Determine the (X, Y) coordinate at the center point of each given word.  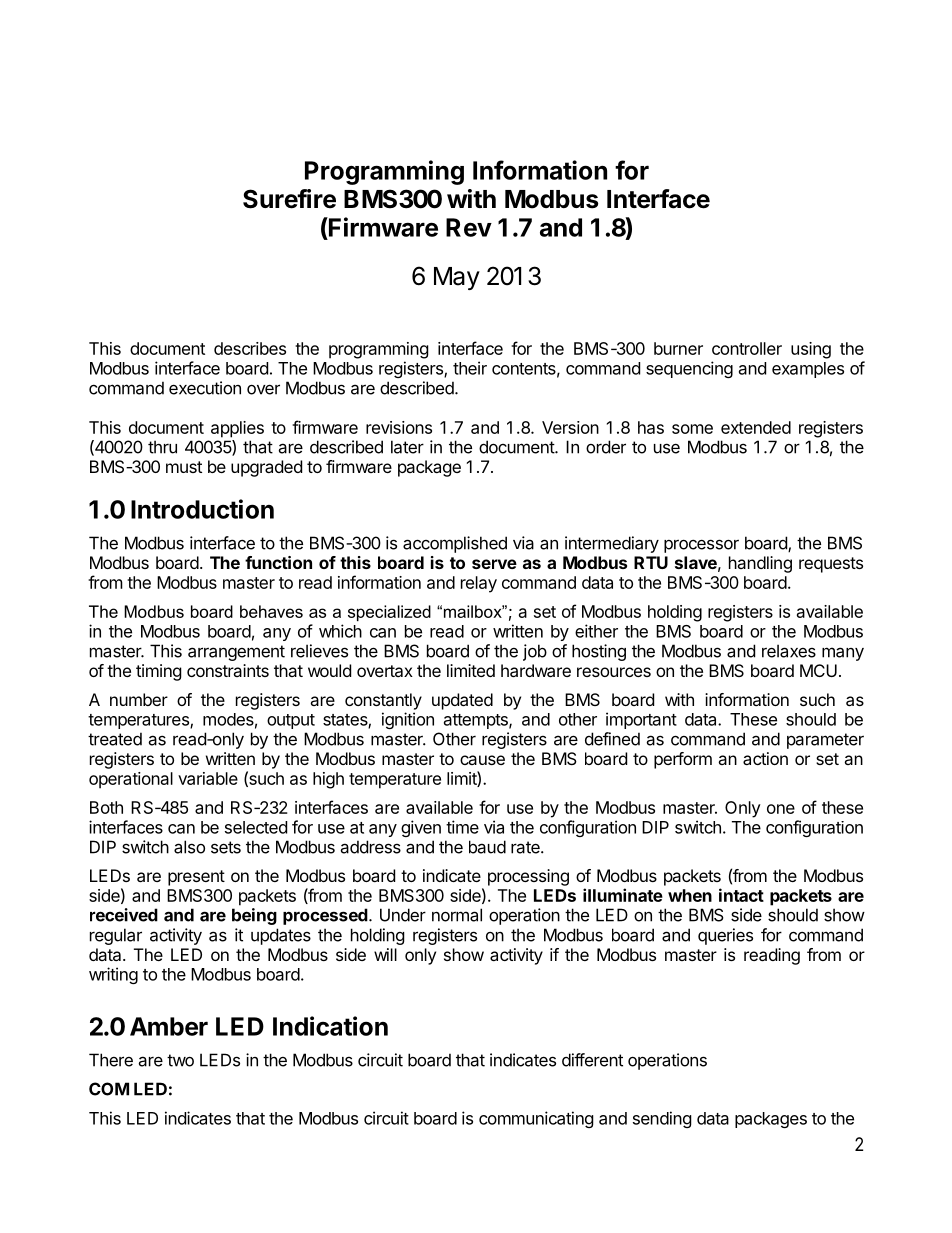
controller (747, 348)
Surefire (289, 199)
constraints (228, 670)
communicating (536, 1119)
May (457, 278)
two (180, 1060)
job (535, 652)
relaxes (789, 651)
